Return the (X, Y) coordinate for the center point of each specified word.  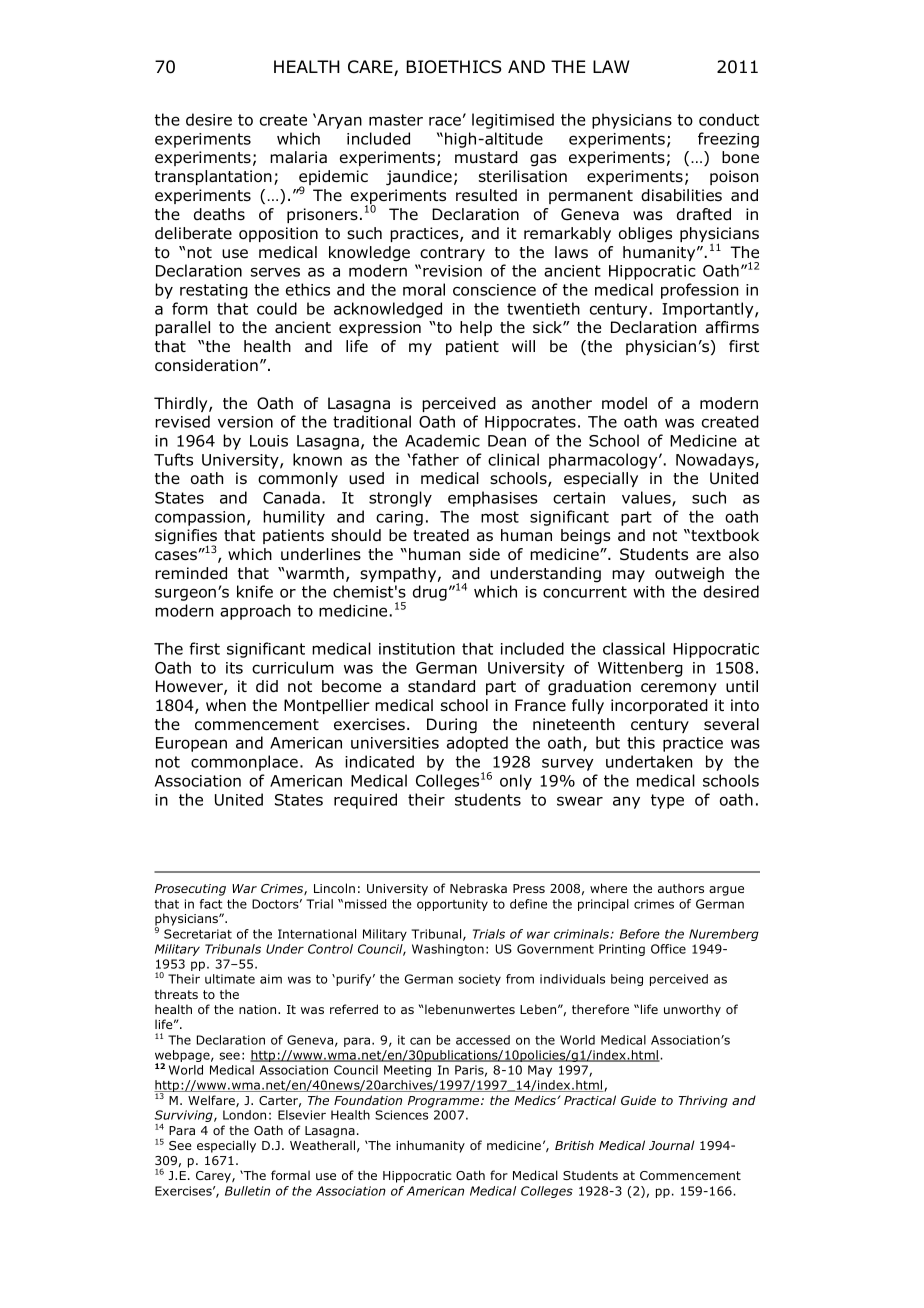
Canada (291, 497)
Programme (445, 1102)
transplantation (213, 177)
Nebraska (478, 888)
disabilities (681, 195)
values (647, 498)
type (667, 801)
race (445, 121)
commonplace (244, 763)
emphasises (493, 499)
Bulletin (247, 1191)
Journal (671, 1145)
